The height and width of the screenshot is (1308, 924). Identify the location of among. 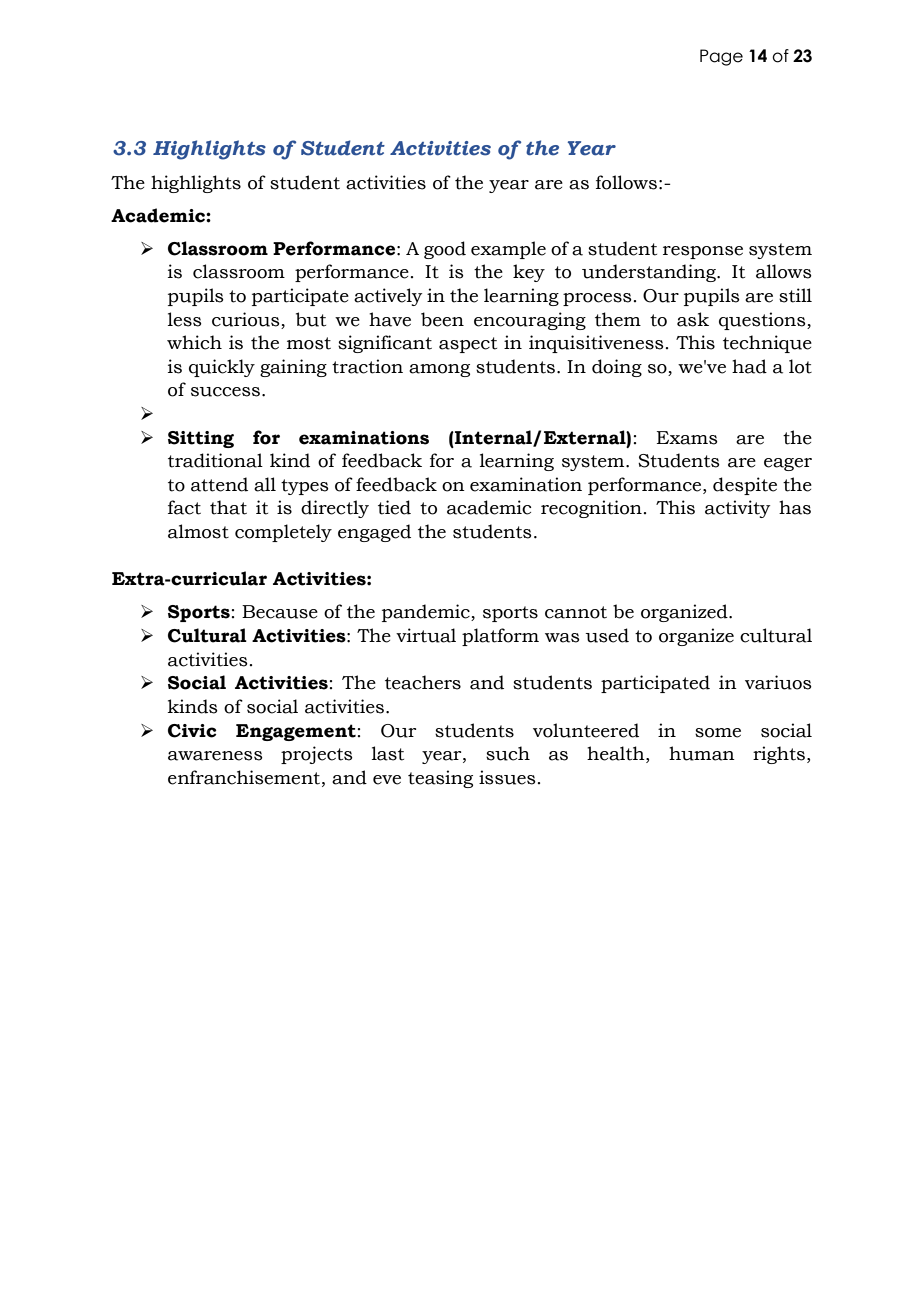
(439, 370).
